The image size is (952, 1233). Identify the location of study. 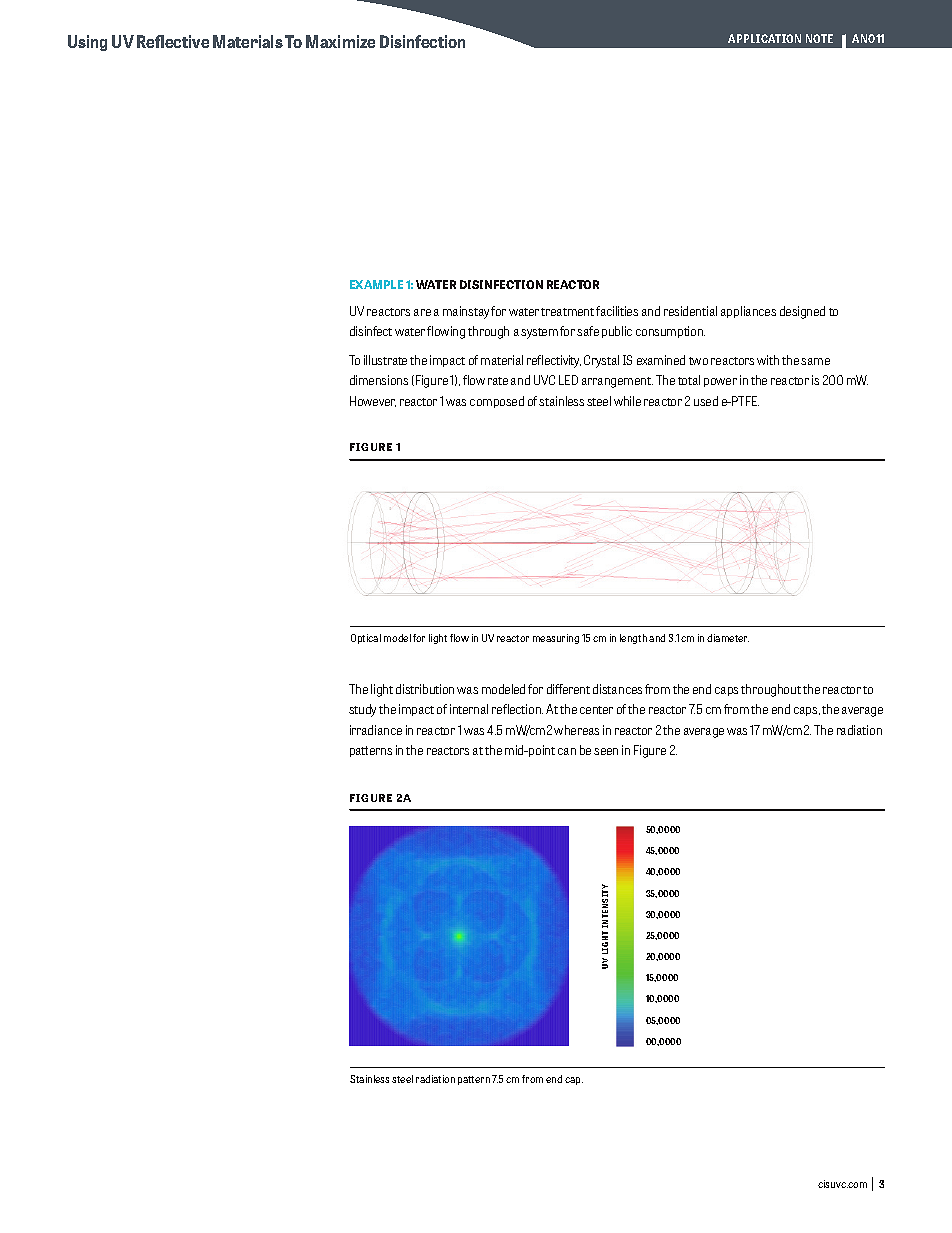
(362, 710).
